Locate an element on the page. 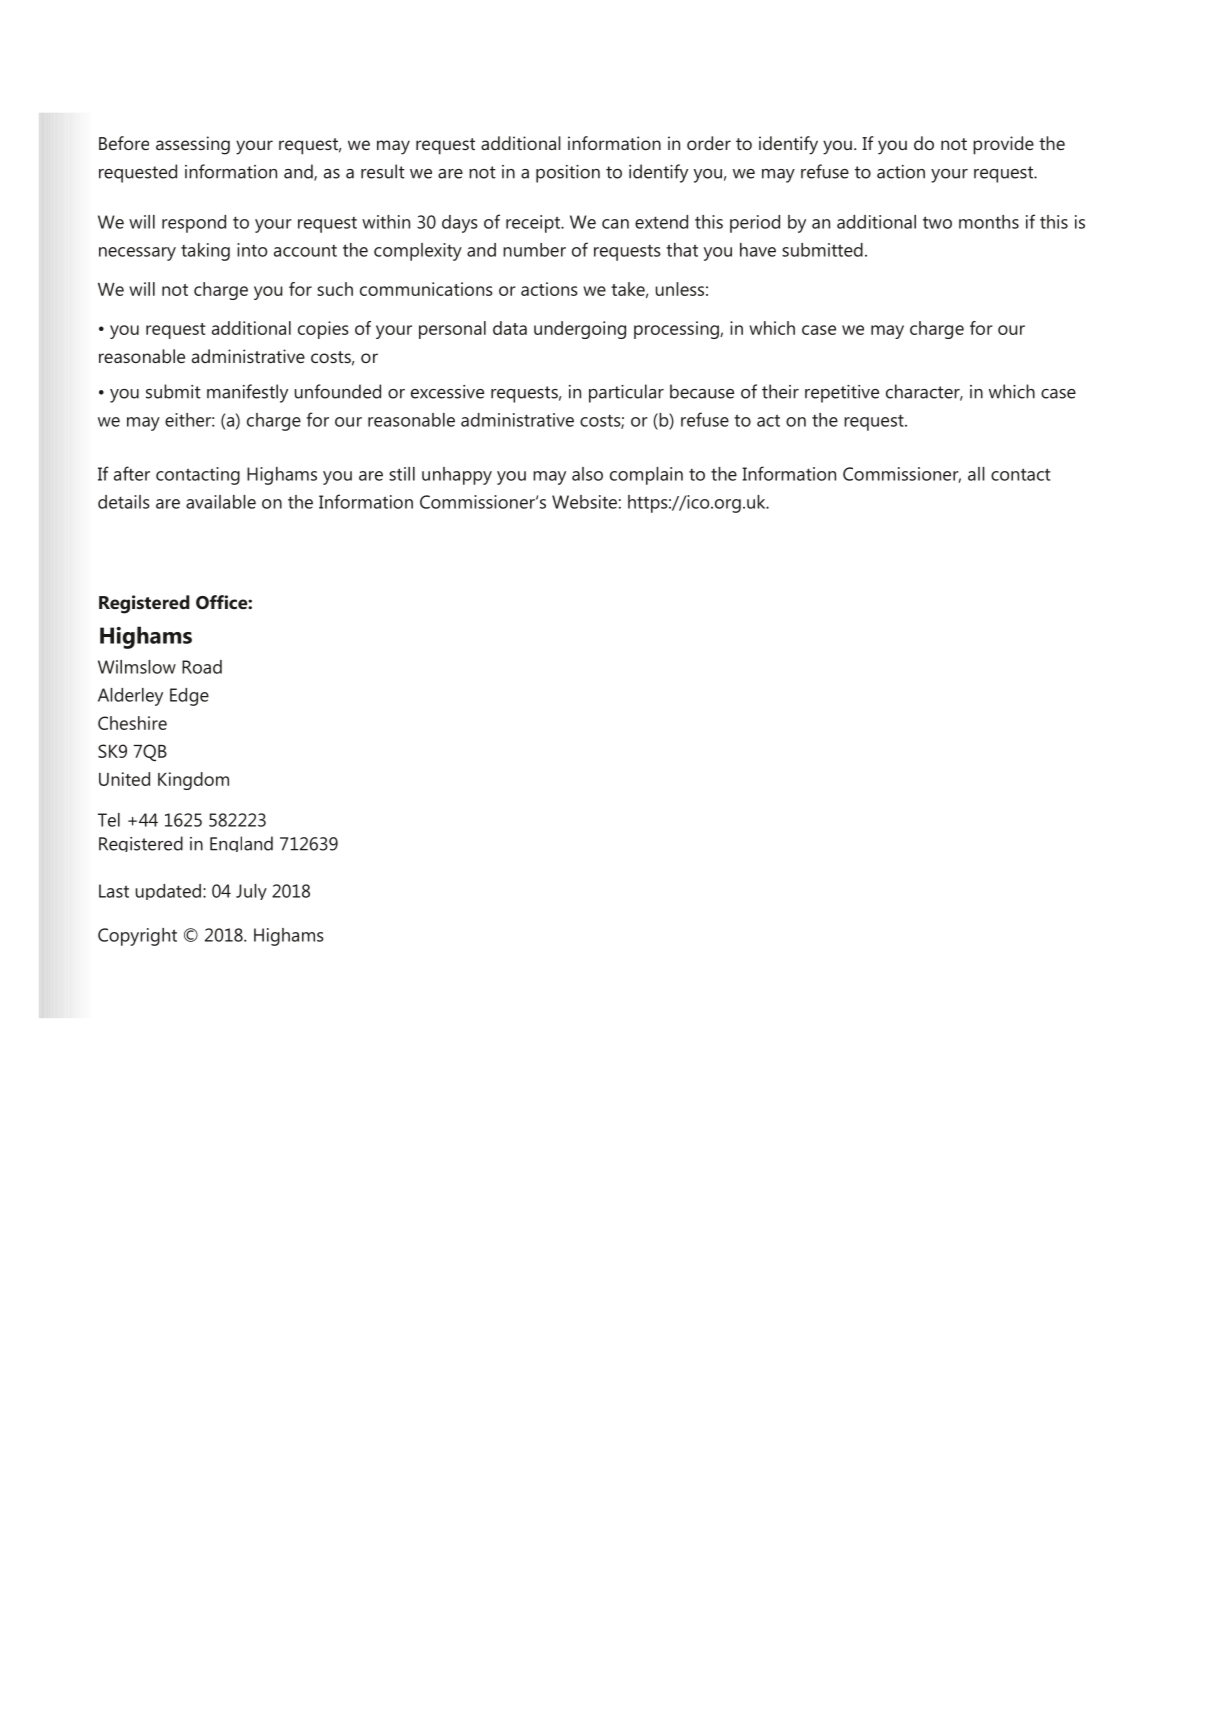 The height and width of the document is (1726, 1219). assessing is located at coordinates (193, 145).
